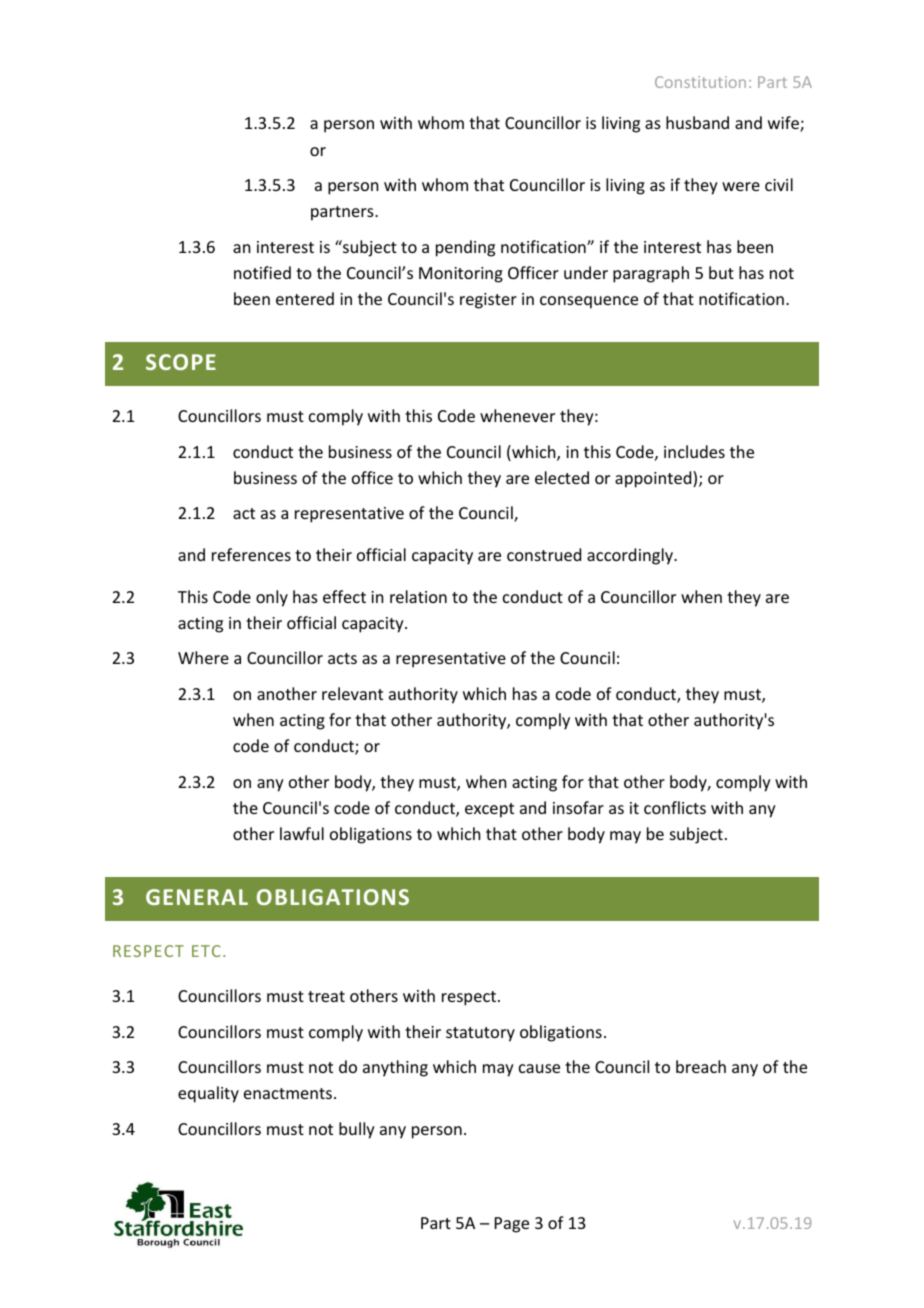 The width and height of the document is (924, 1308). Describe the element at coordinates (701, 1066) in the document. I see `breach` at that location.
